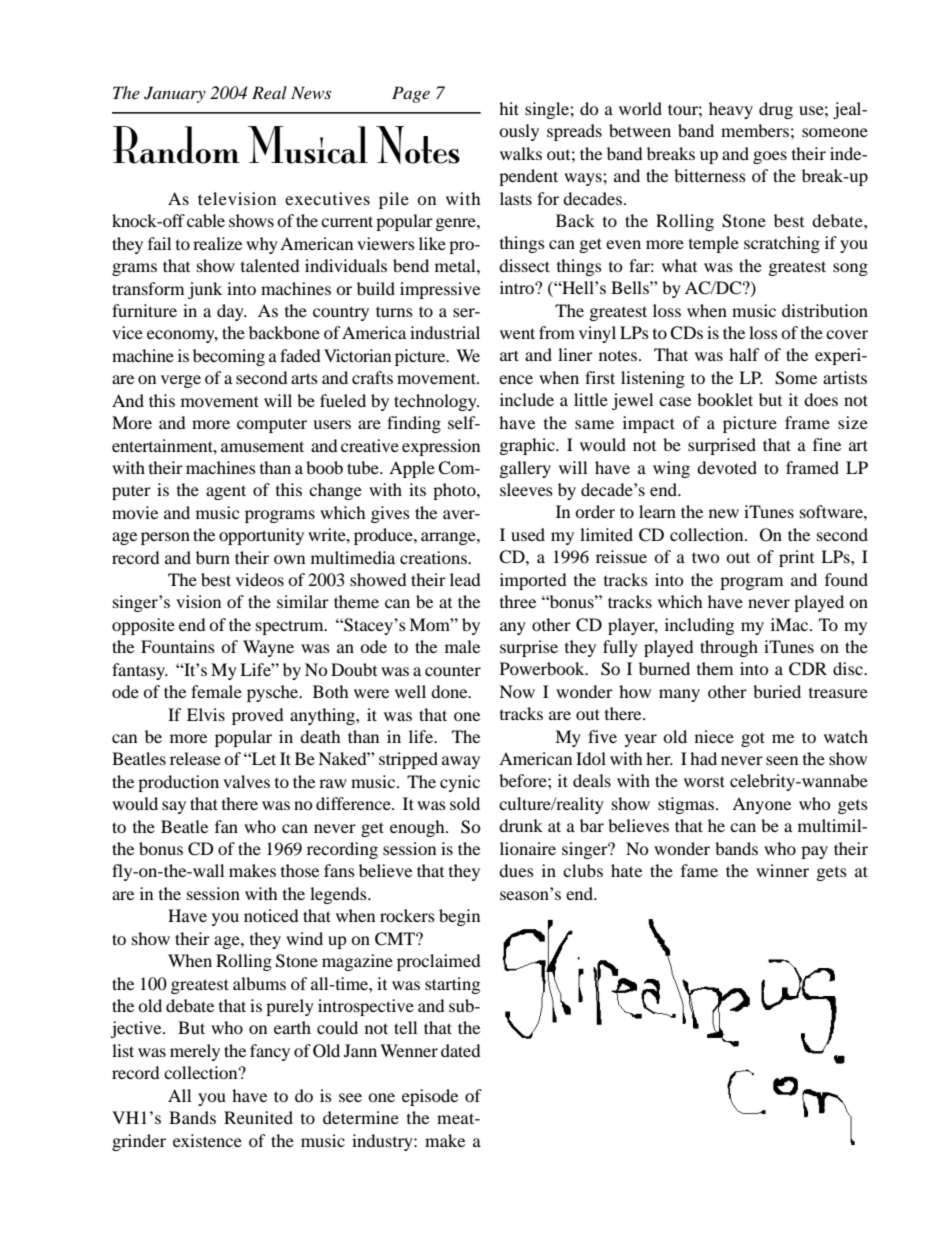 The height and width of the screenshot is (1233, 952). What do you see at coordinates (461, 1050) in the screenshot?
I see `dated` at bounding box center [461, 1050].
